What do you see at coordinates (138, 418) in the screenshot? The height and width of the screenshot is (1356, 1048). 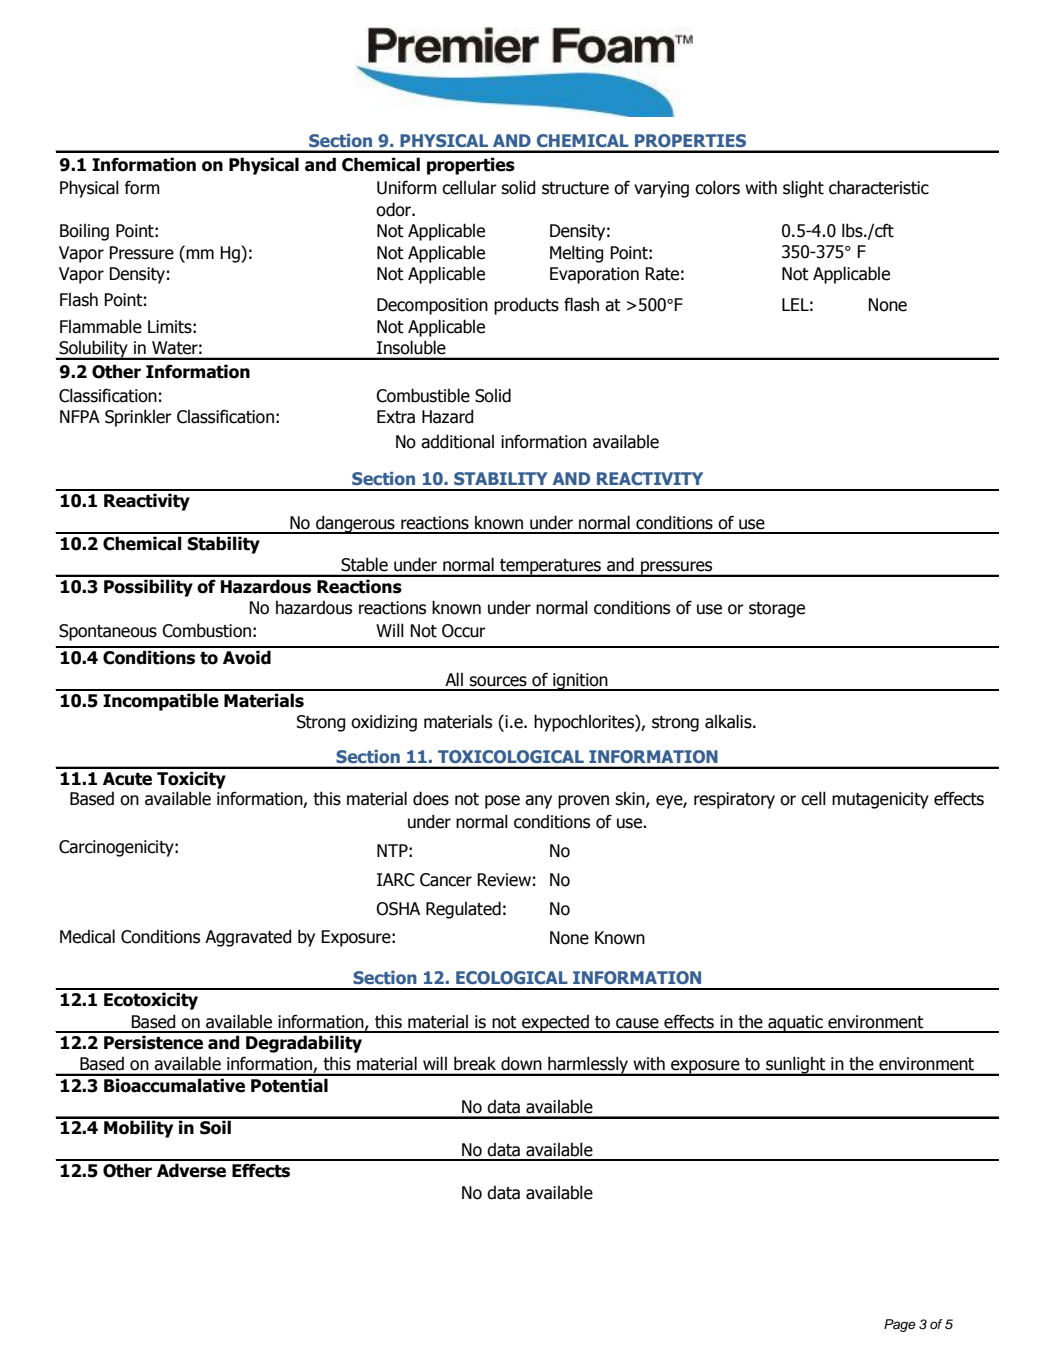 I see `Sprinkler` at bounding box center [138, 418].
